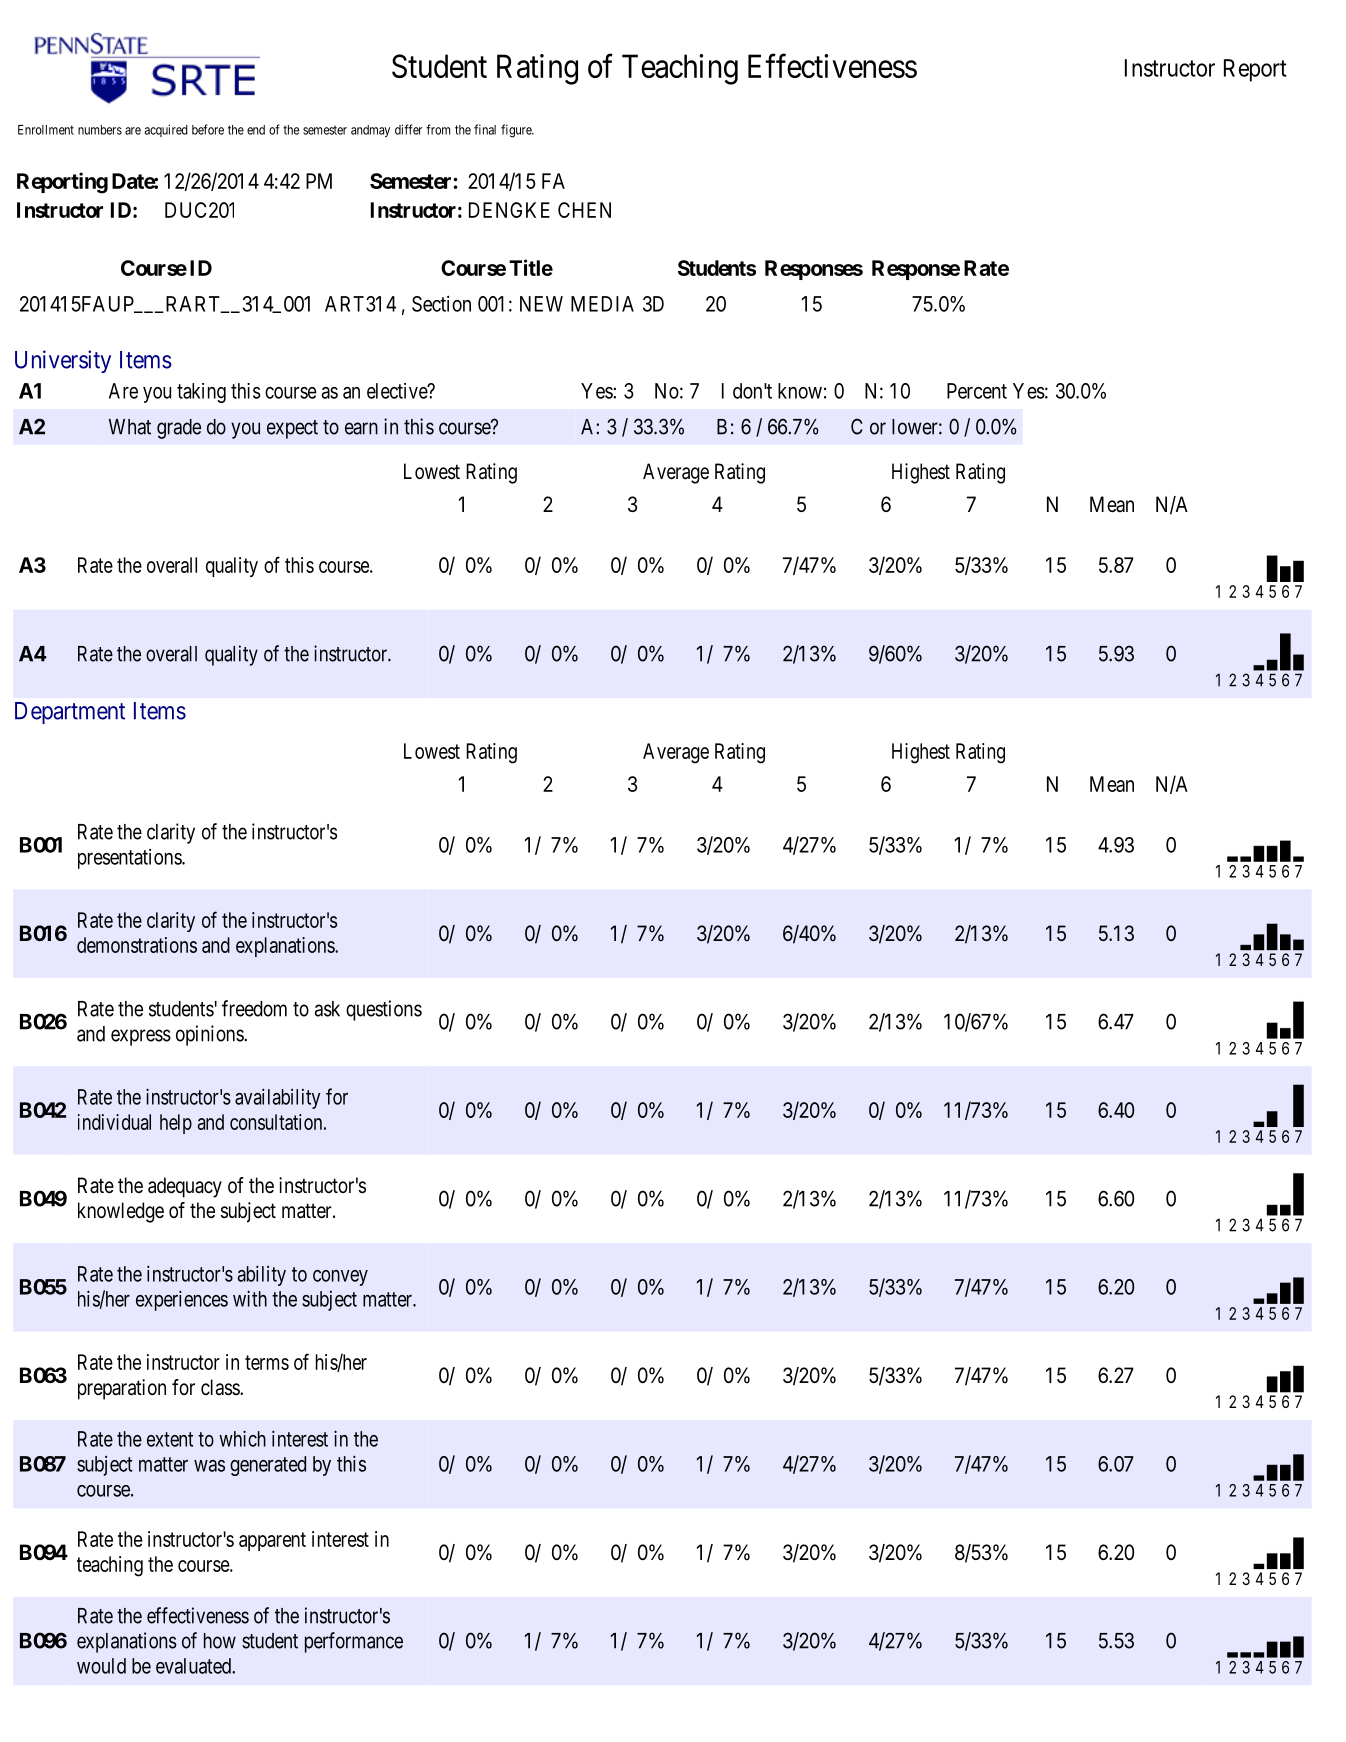  Describe the element at coordinates (517, 131) in the document. I see `figure` at that location.
